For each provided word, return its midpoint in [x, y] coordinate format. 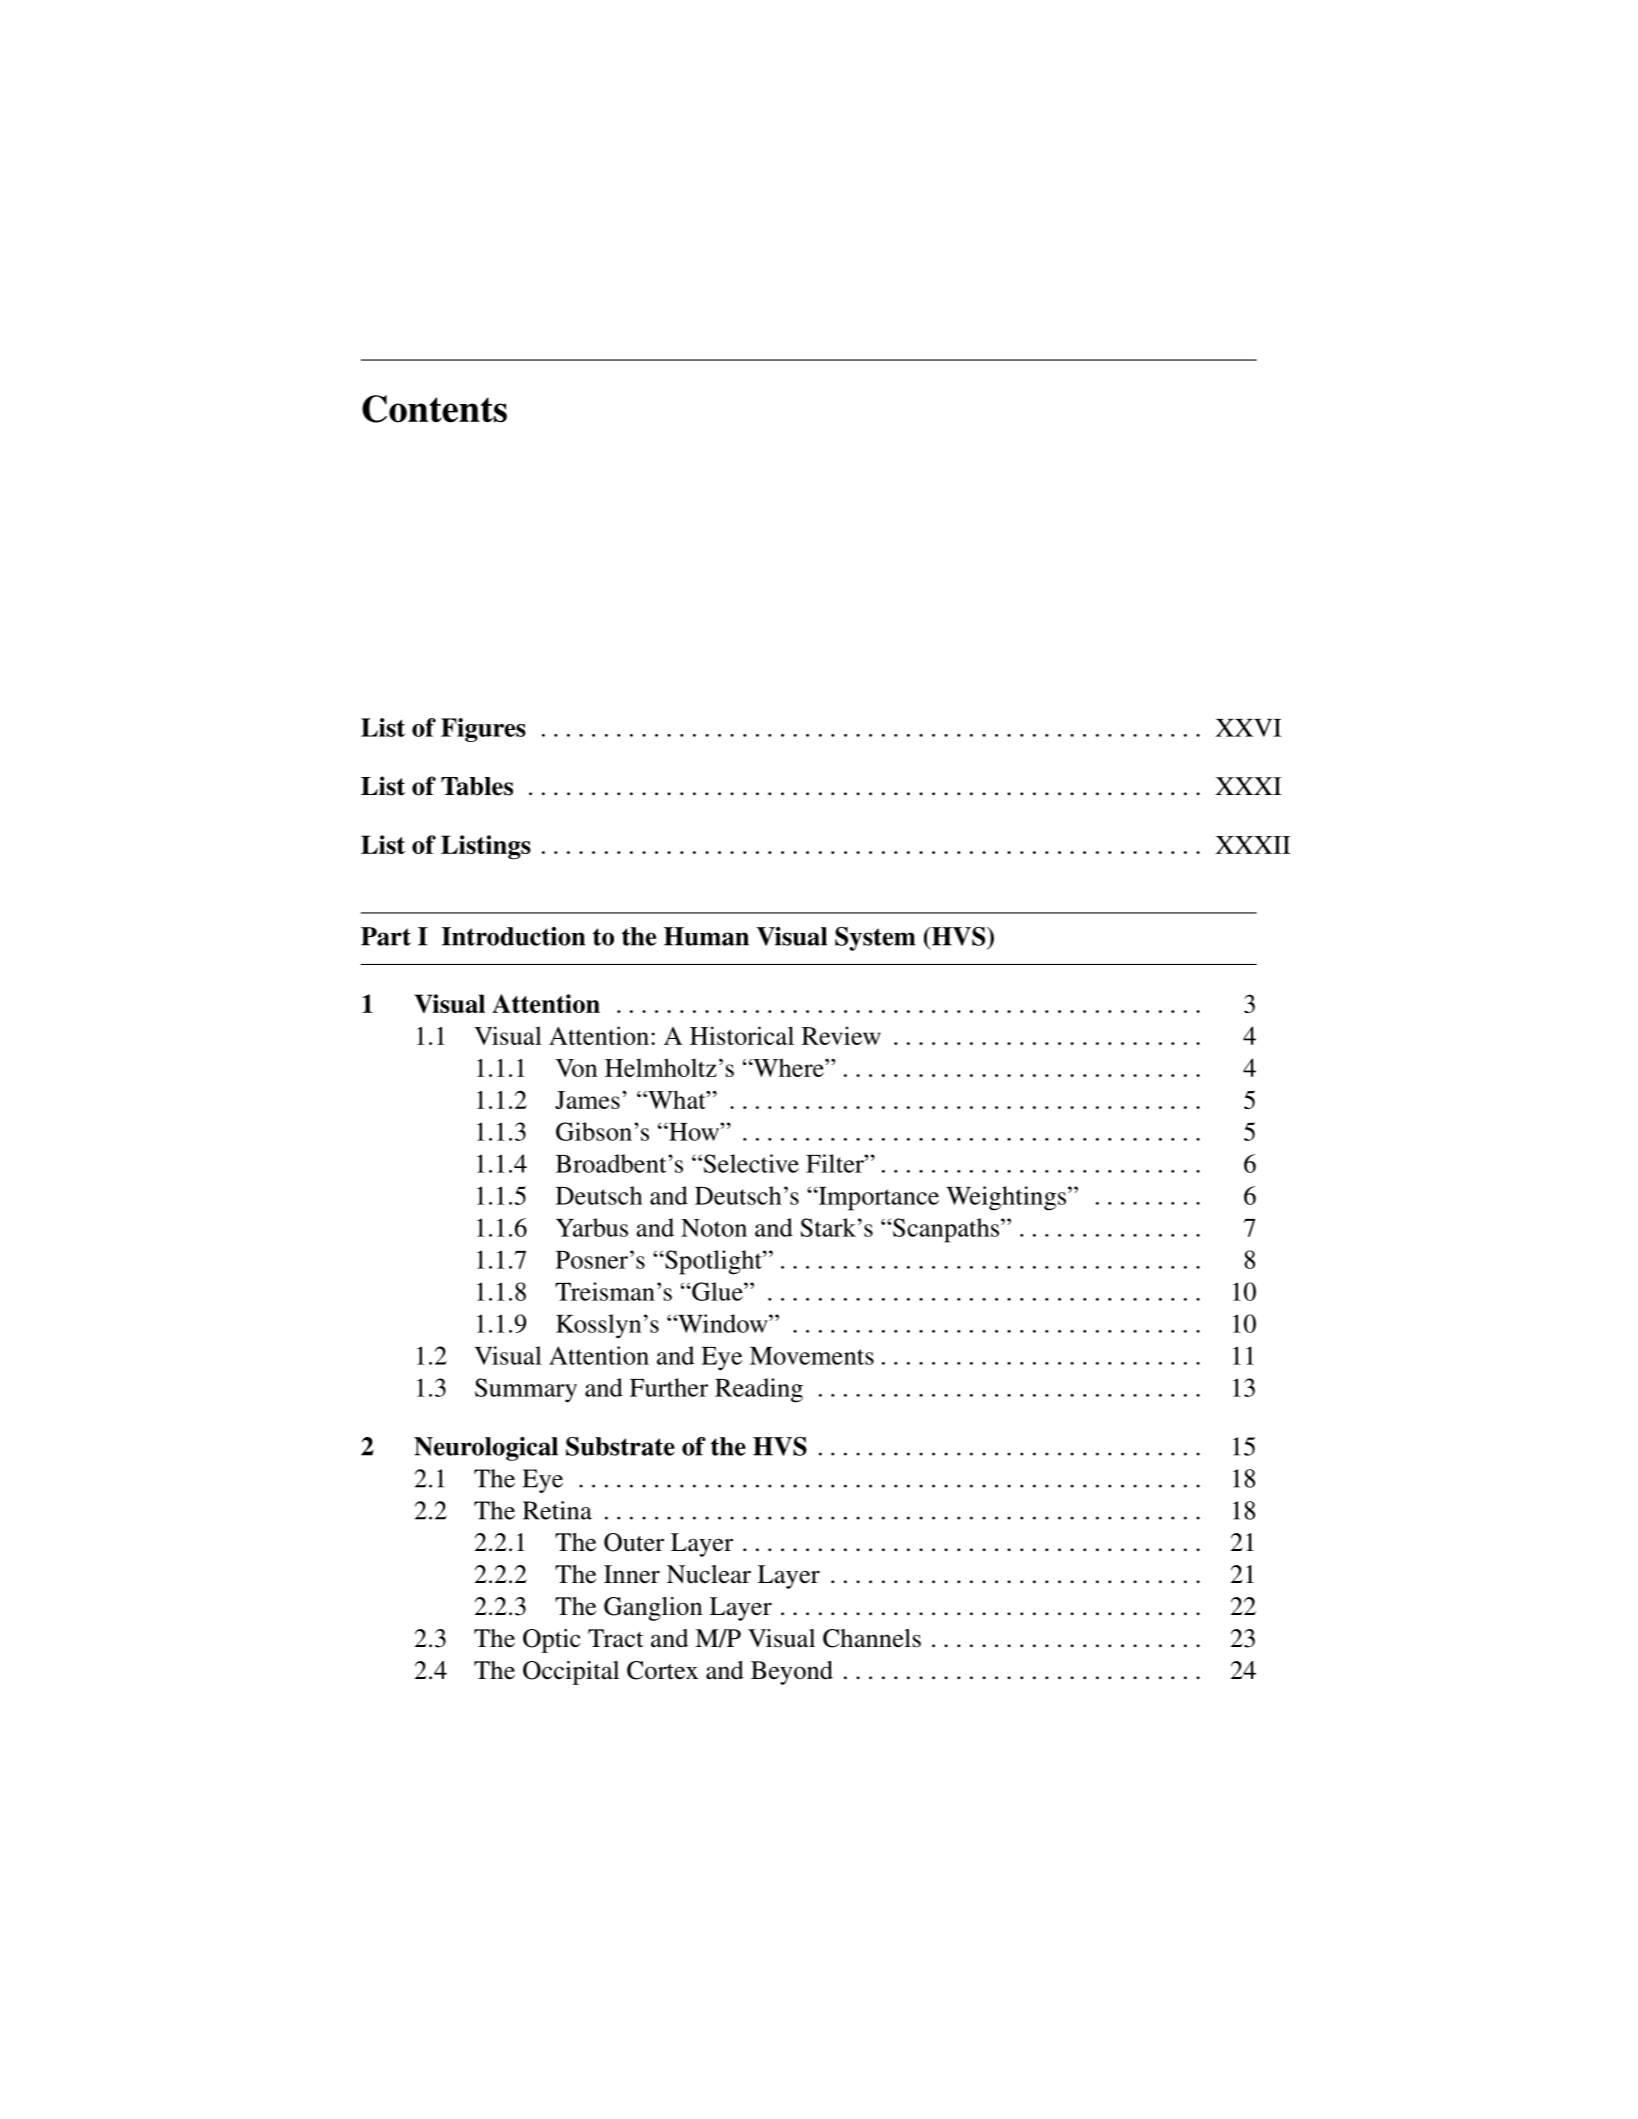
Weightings [1007, 1198]
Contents [434, 409]
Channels [872, 1638]
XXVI [1248, 728]
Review [841, 1035]
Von [577, 1068]
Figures [483, 730]
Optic [552, 1641]
